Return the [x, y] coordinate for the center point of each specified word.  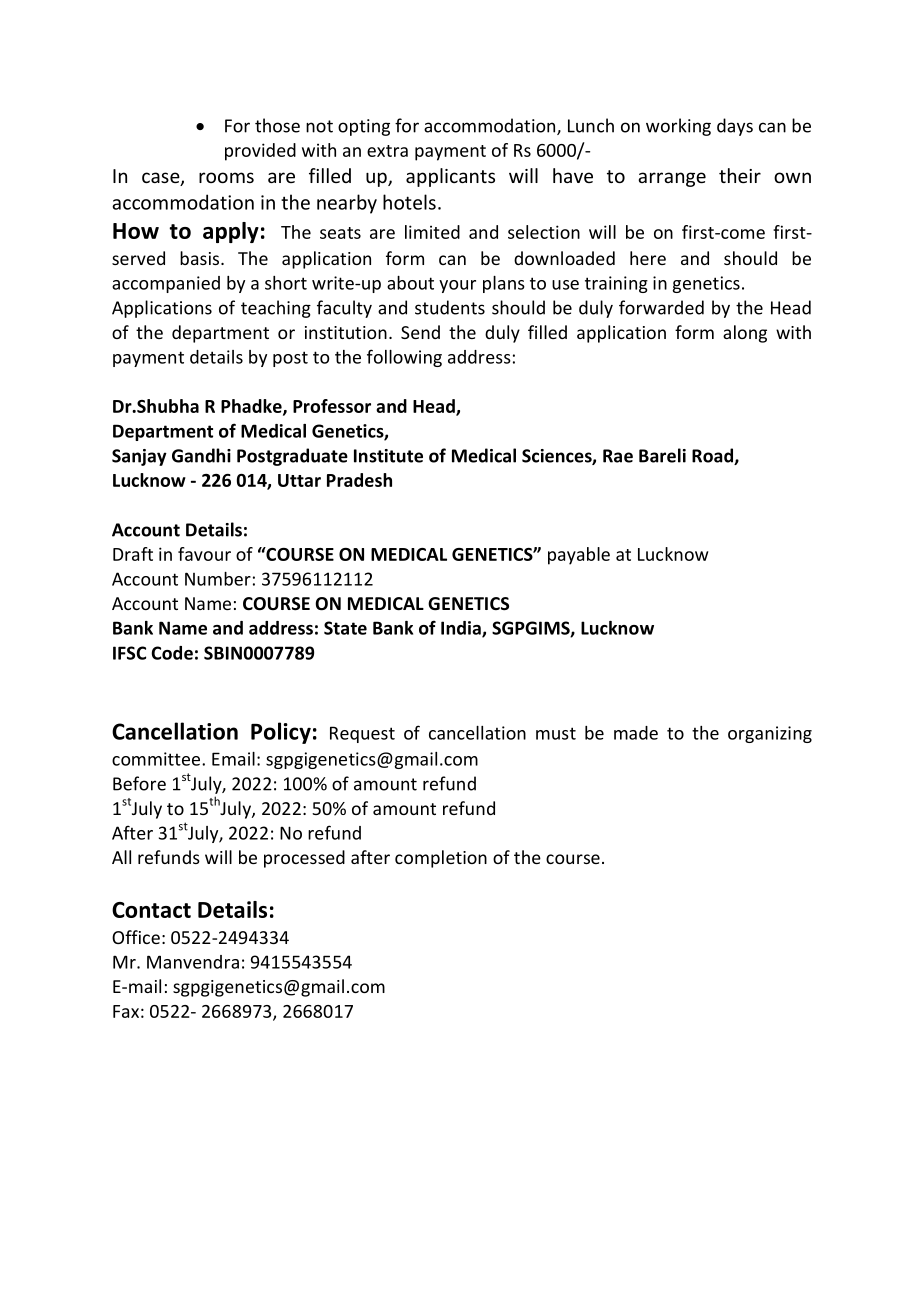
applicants [450, 177]
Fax [126, 1011]
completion [441, 859]
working [678, 127]
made [636, 733]
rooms [226, 177]
